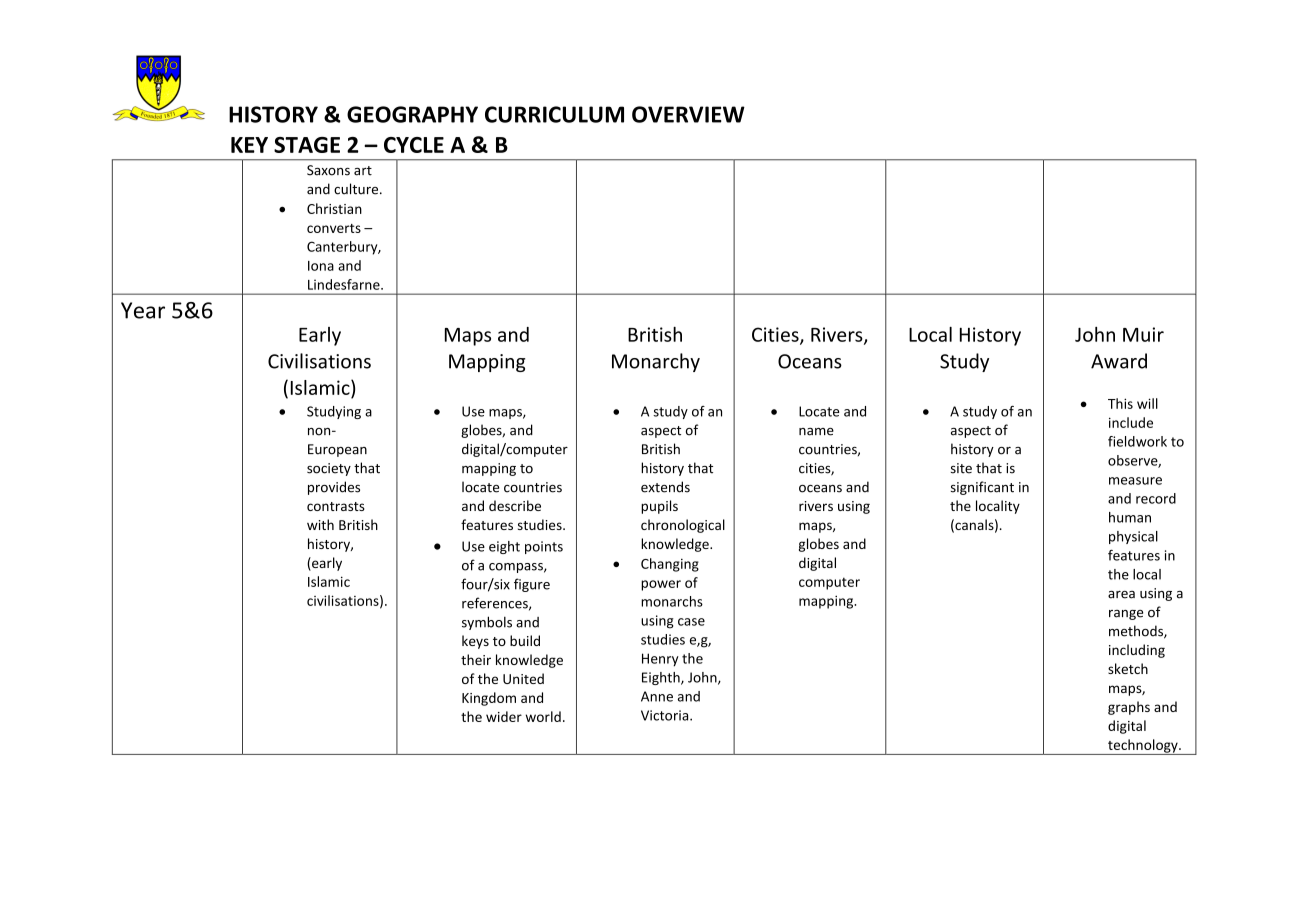 This screenshot has height=924, width=1308. What do you see at coordinates (504, 716) in the screenshot?
I see `wider` at bounding box center [504, 716].
